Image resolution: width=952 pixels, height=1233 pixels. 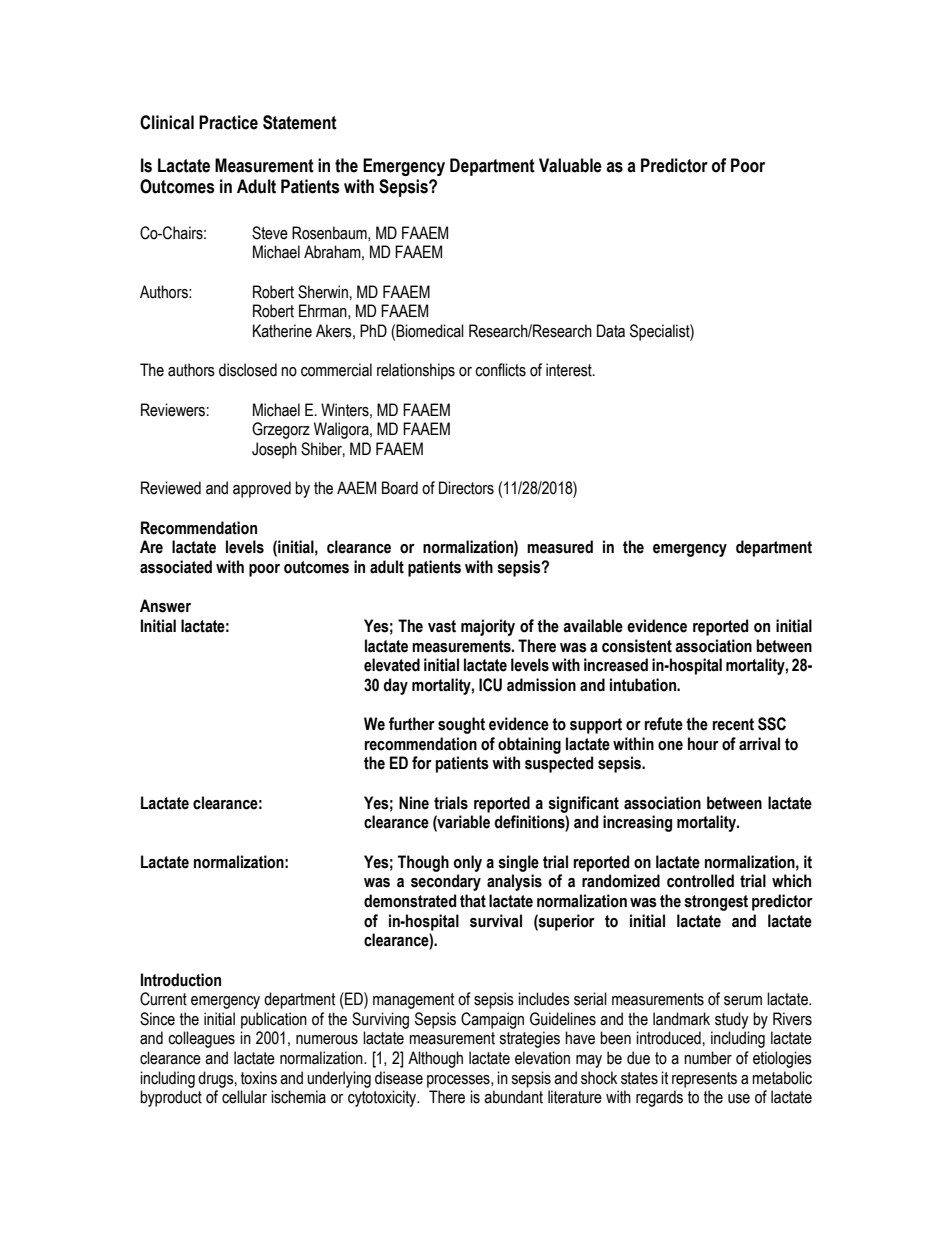 What do you see at coordinates (228, 122) in the image?
I see `Practice` at bounding box center [228, 122].
